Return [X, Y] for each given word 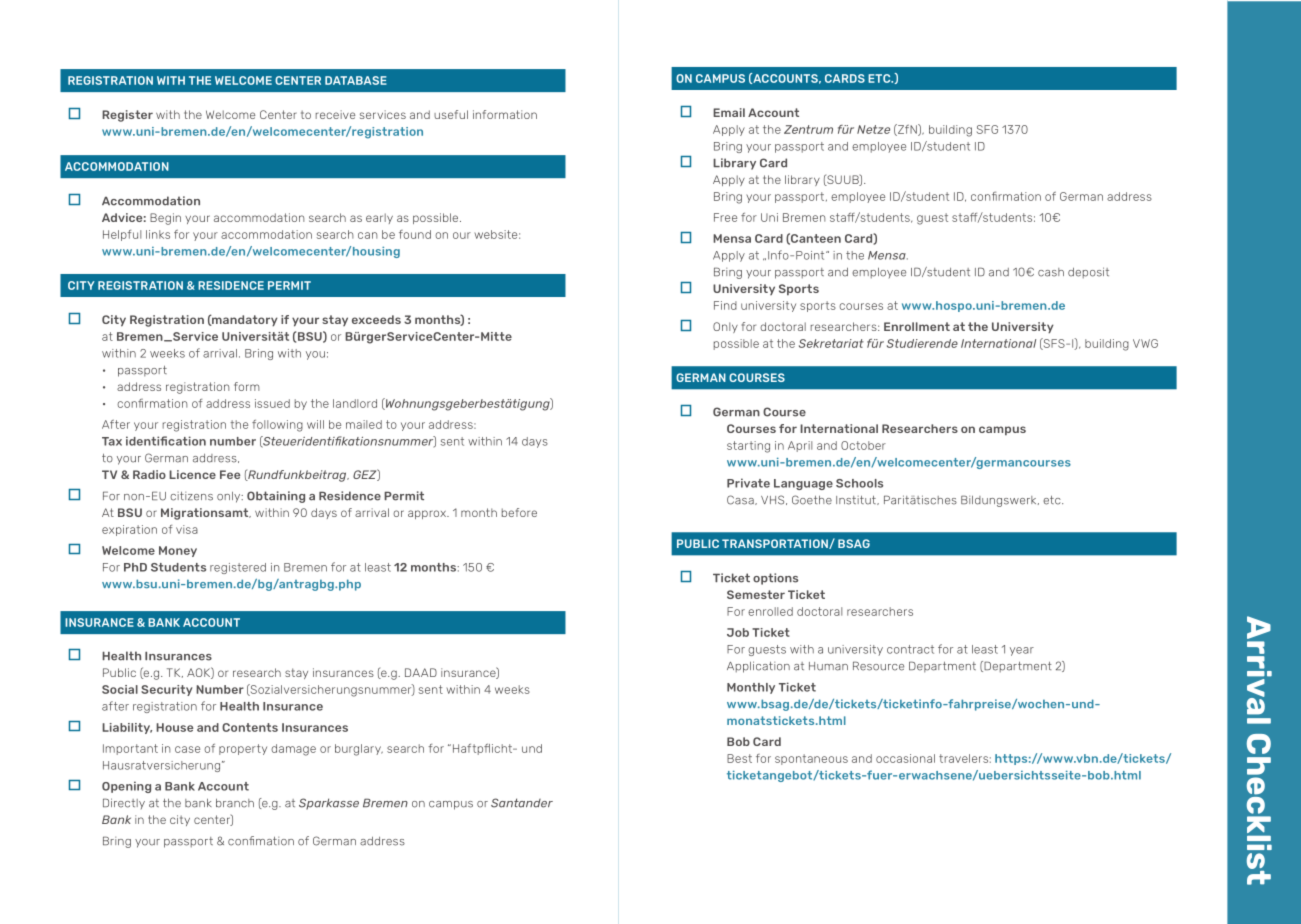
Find [725, 305]
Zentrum [808, 129]
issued [272, 403]
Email [729, 112]
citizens [191, 496]
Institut [857, 500]
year [1022, 651]
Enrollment [917, 326]
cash [1051, 272]
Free [725, 217]
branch [235, 803]
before [519, 512]
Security [166, 690]
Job [738, 632]
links [158, 234]
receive [335, 114]
